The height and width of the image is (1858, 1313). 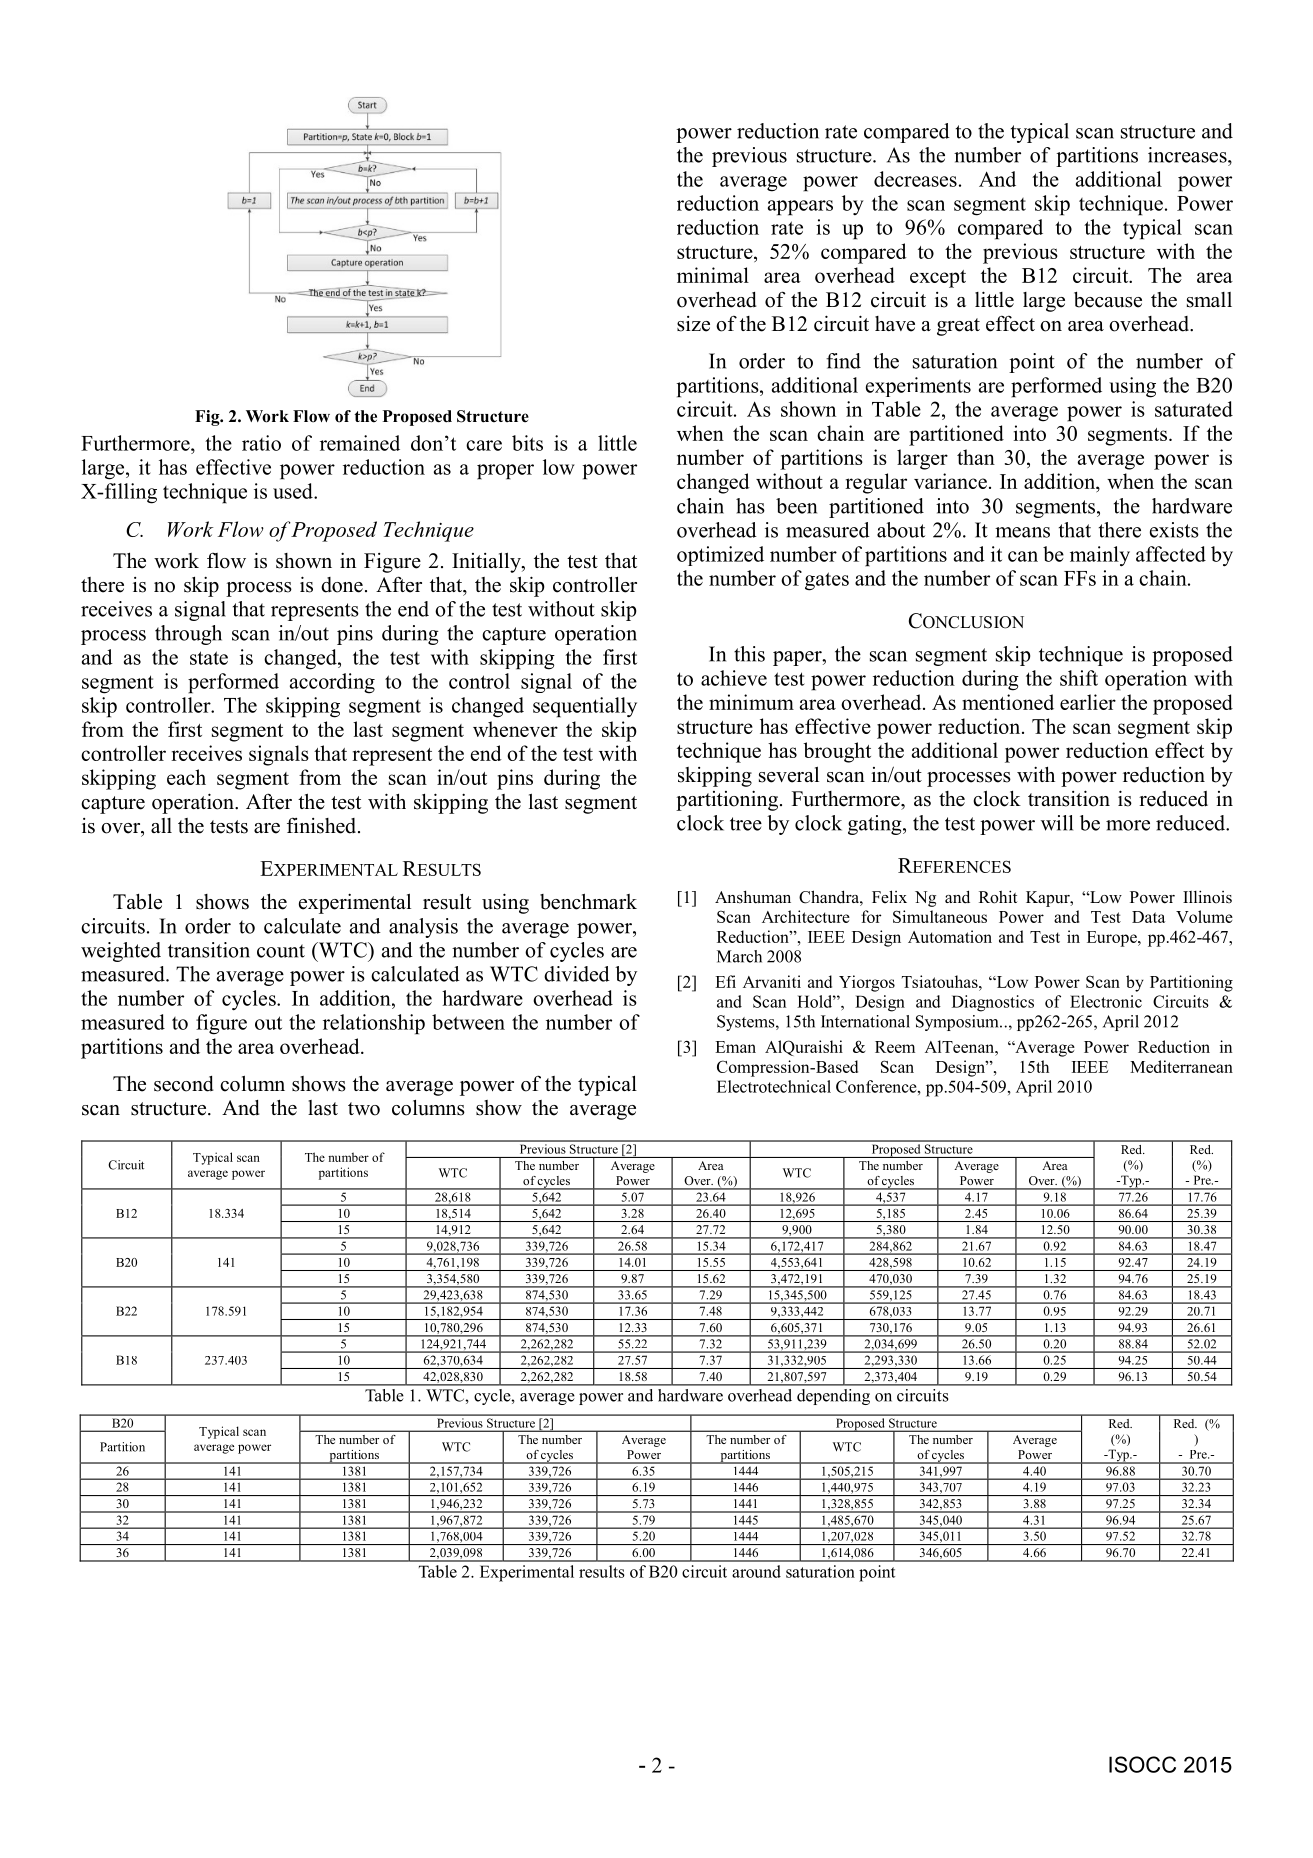 I want to click on Symposium, so click(x=958, y=1023).
